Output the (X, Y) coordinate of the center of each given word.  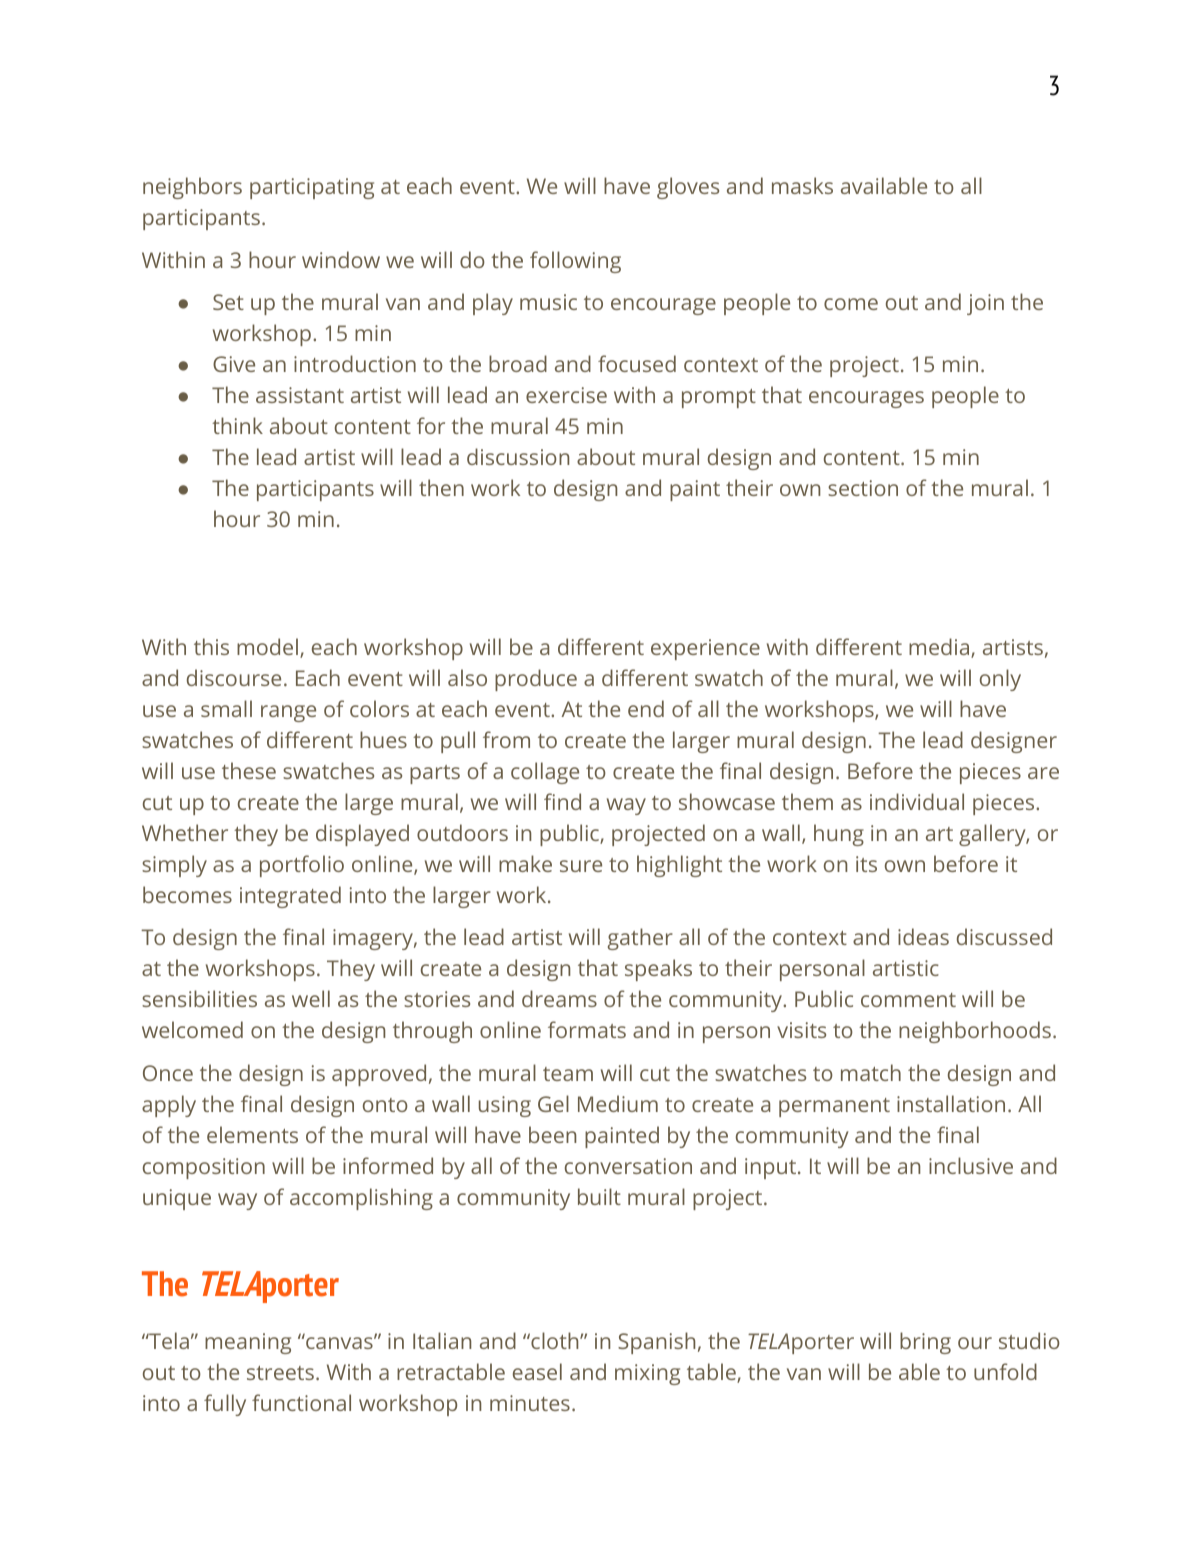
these (249, 770)
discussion (518, 456)
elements (252, 1134)
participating (312, 188)
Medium (618, 1103)
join (985, 304)
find (562, 801)
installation (951, 1103)
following (575, 262)
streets (280, 1373)
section (863, 488)
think (237, 425)
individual (917, 801)
